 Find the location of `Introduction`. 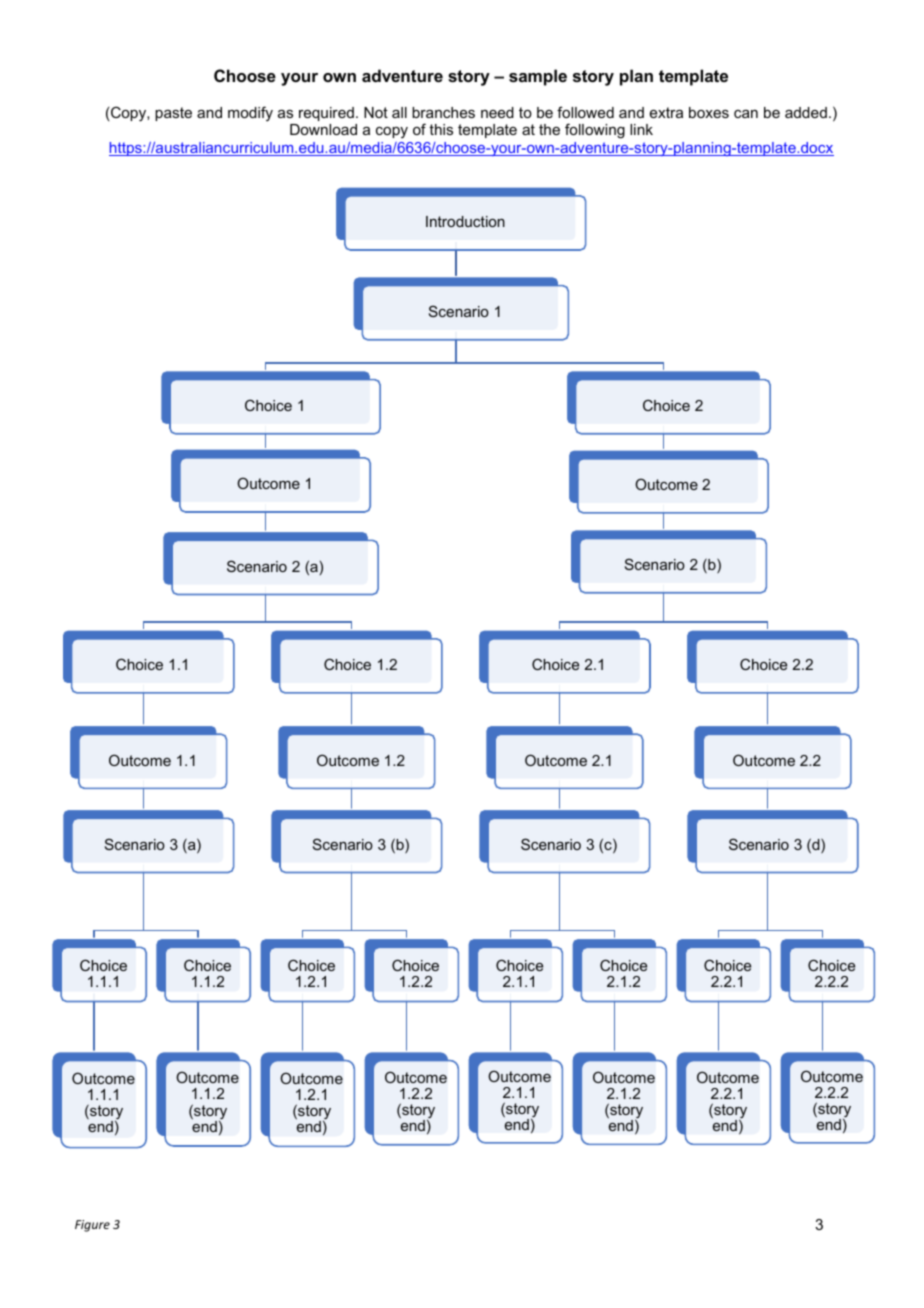

Introduction is located at coordinates (465, 221).
